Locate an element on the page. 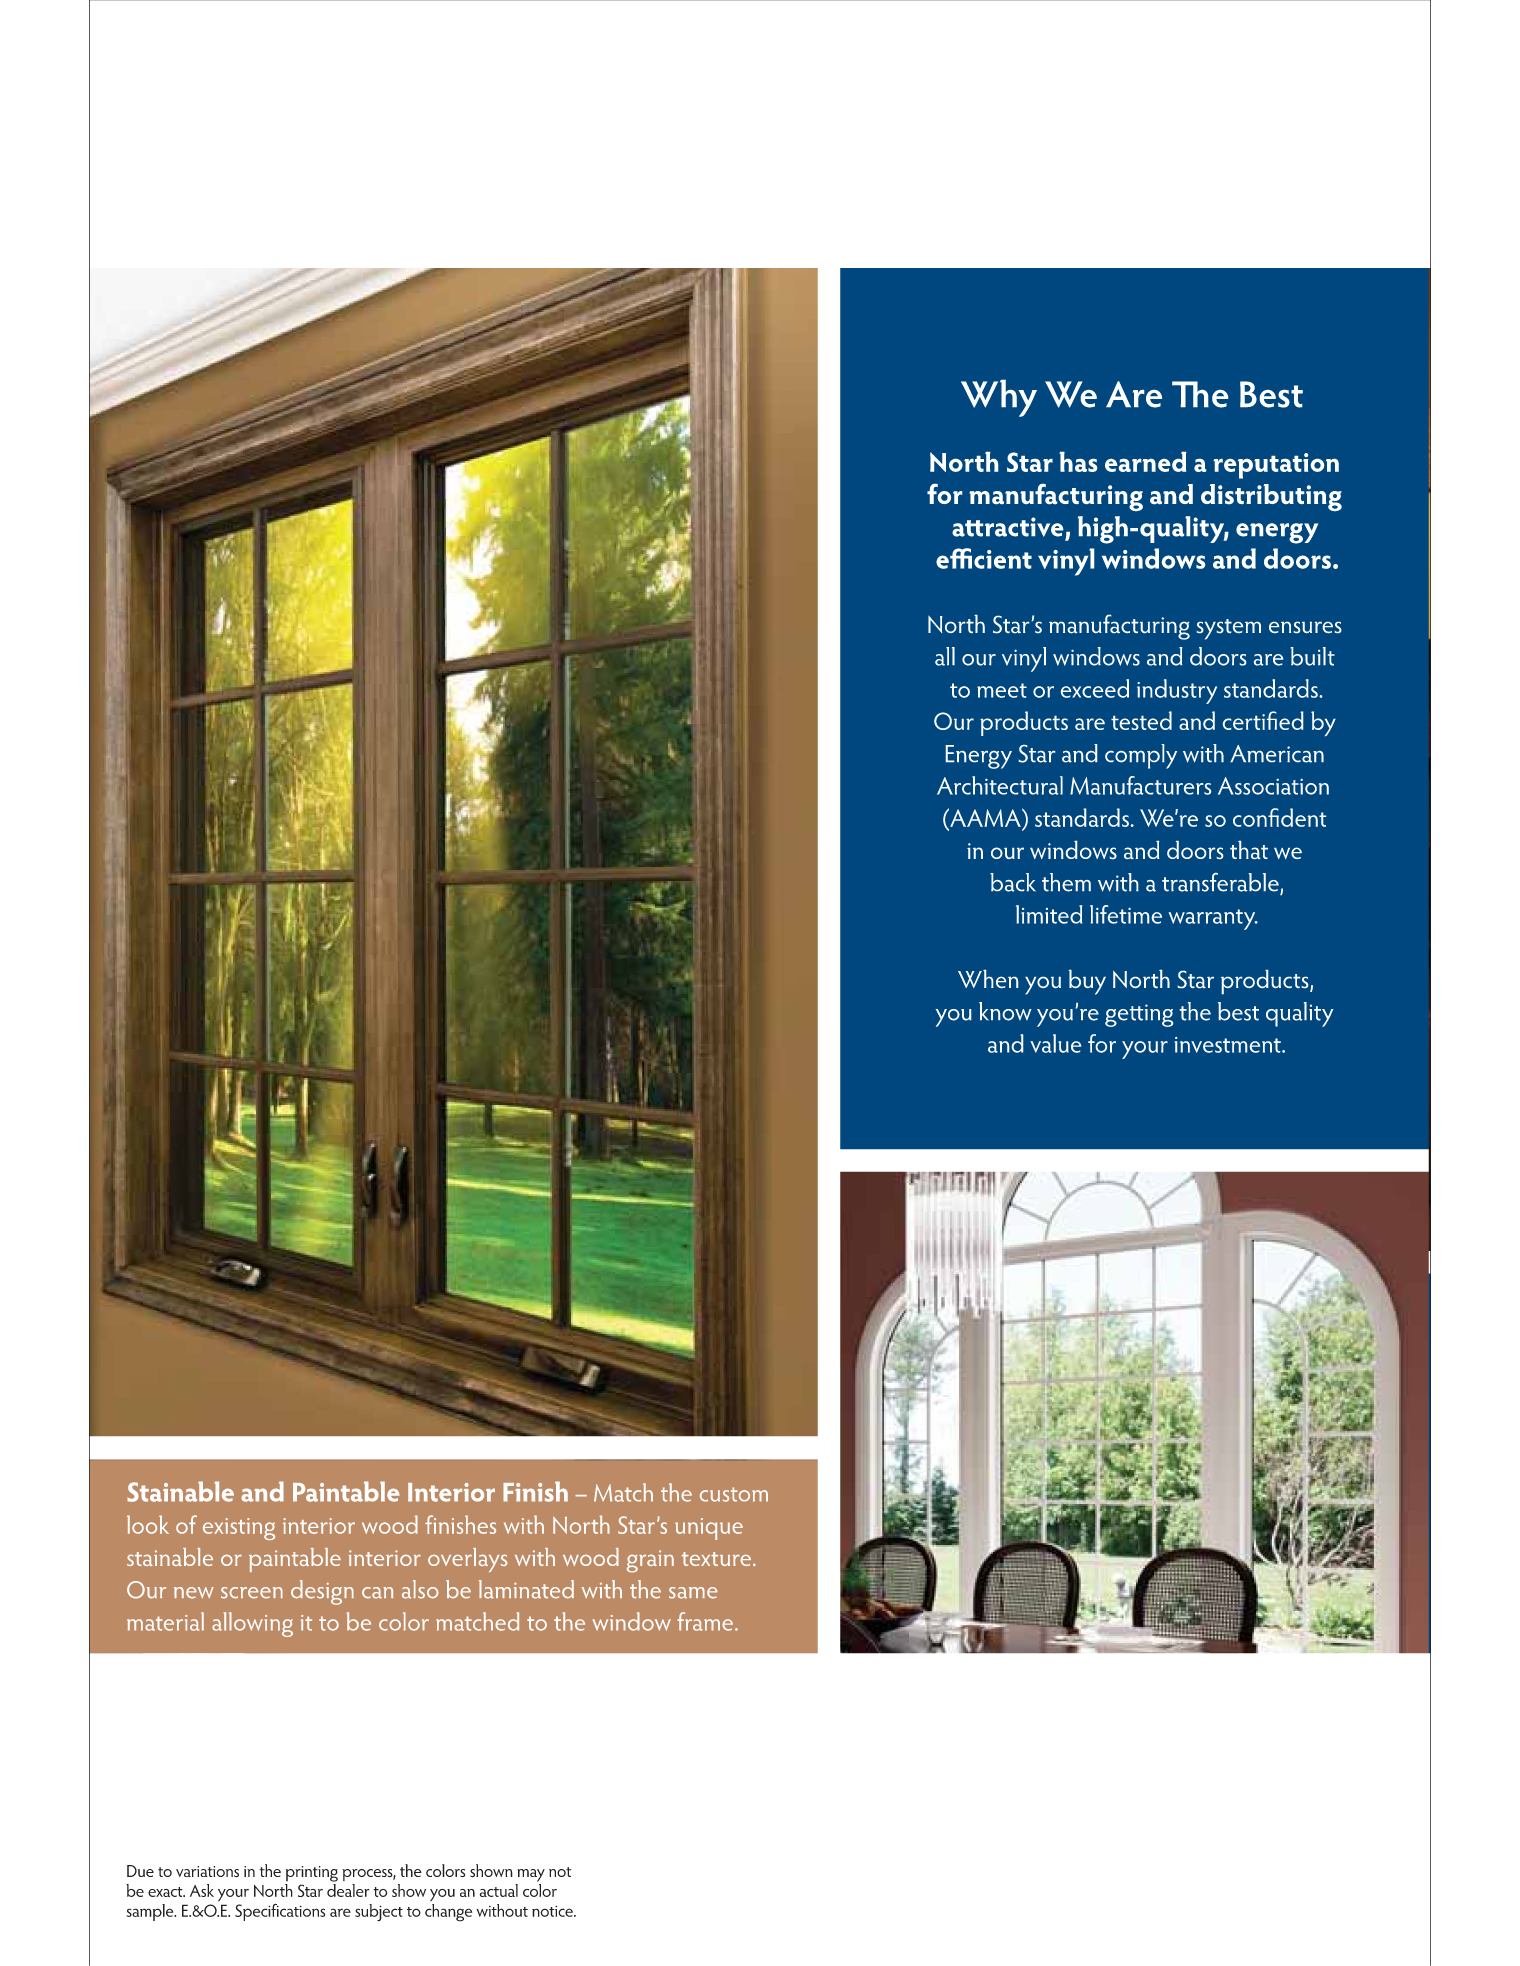  investment is located at coordinates (1228, 1045).
